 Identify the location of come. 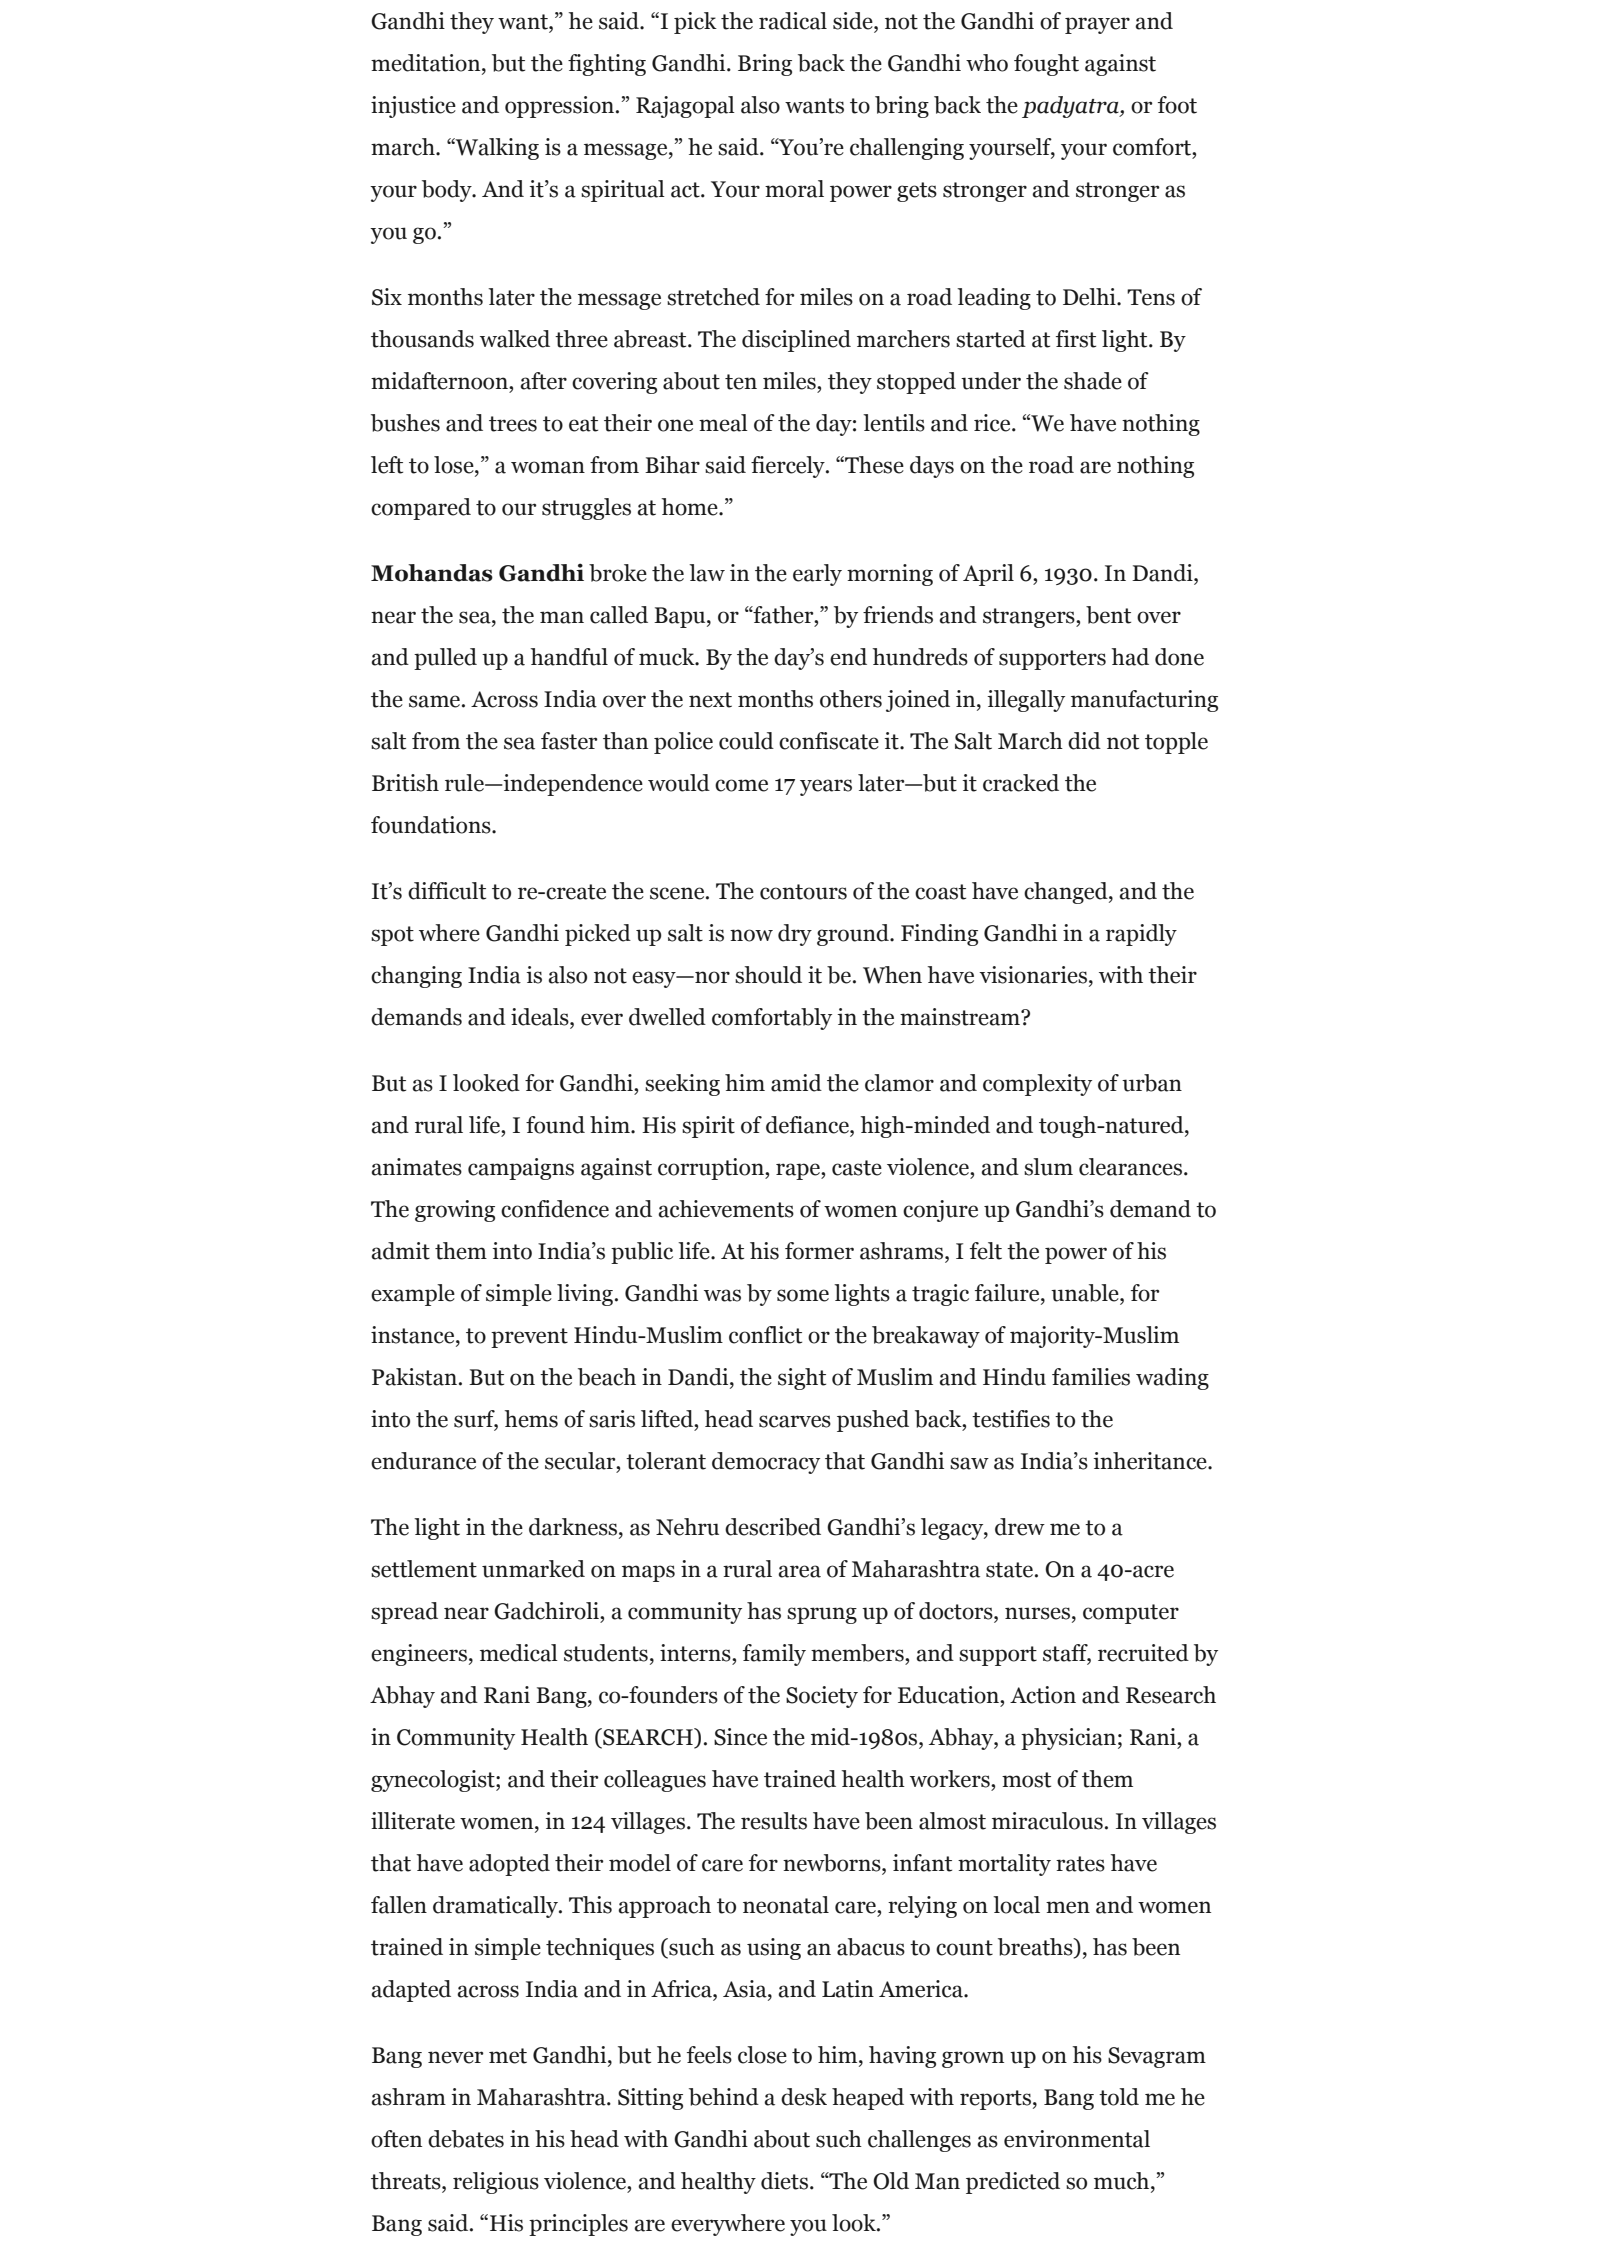
(741, 785).
